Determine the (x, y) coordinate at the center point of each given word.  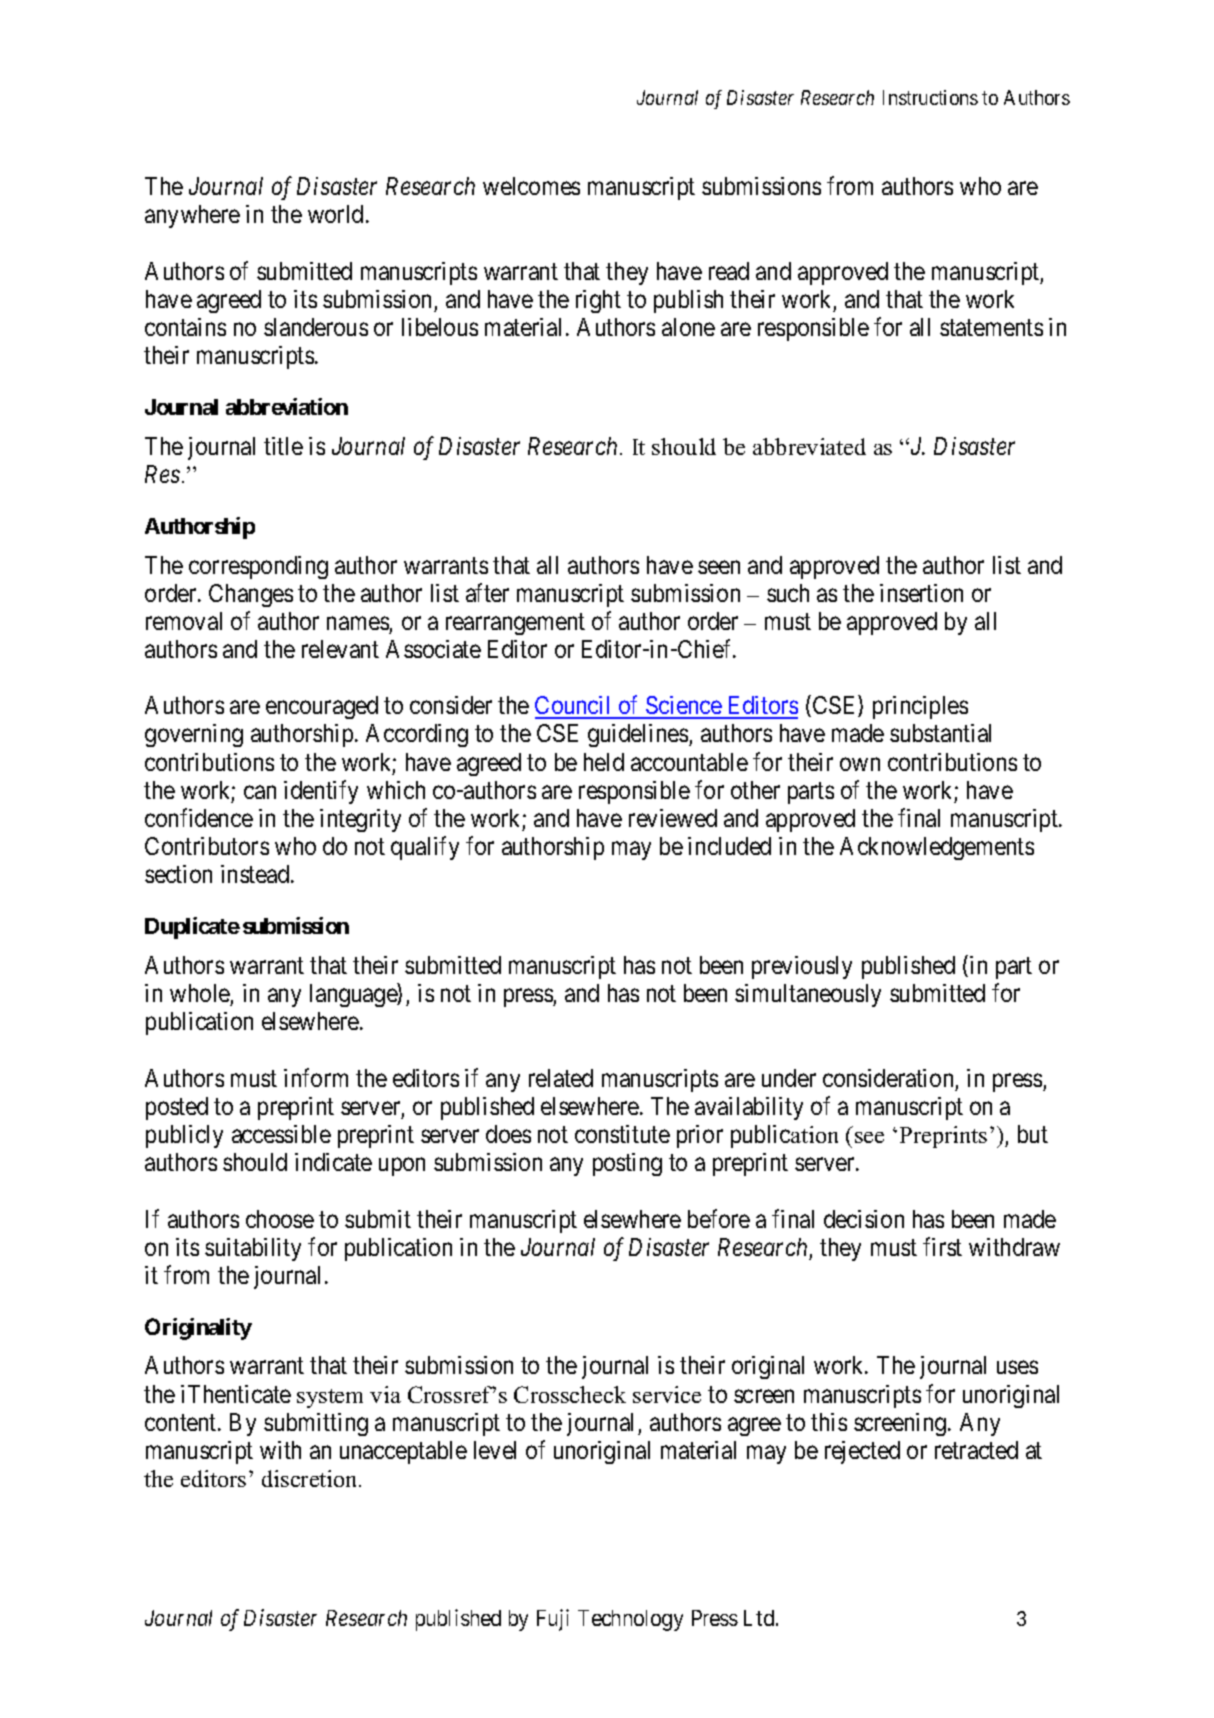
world (335, 214)
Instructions (930, 97)
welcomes (531, 186)
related (561, 1078)
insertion (921, 593)
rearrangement (515, 624)
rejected (862, 1452)
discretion (311, 1478)
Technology (630, 1620)
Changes (251, 595)
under (789, 1078)
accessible (281, 1134)
